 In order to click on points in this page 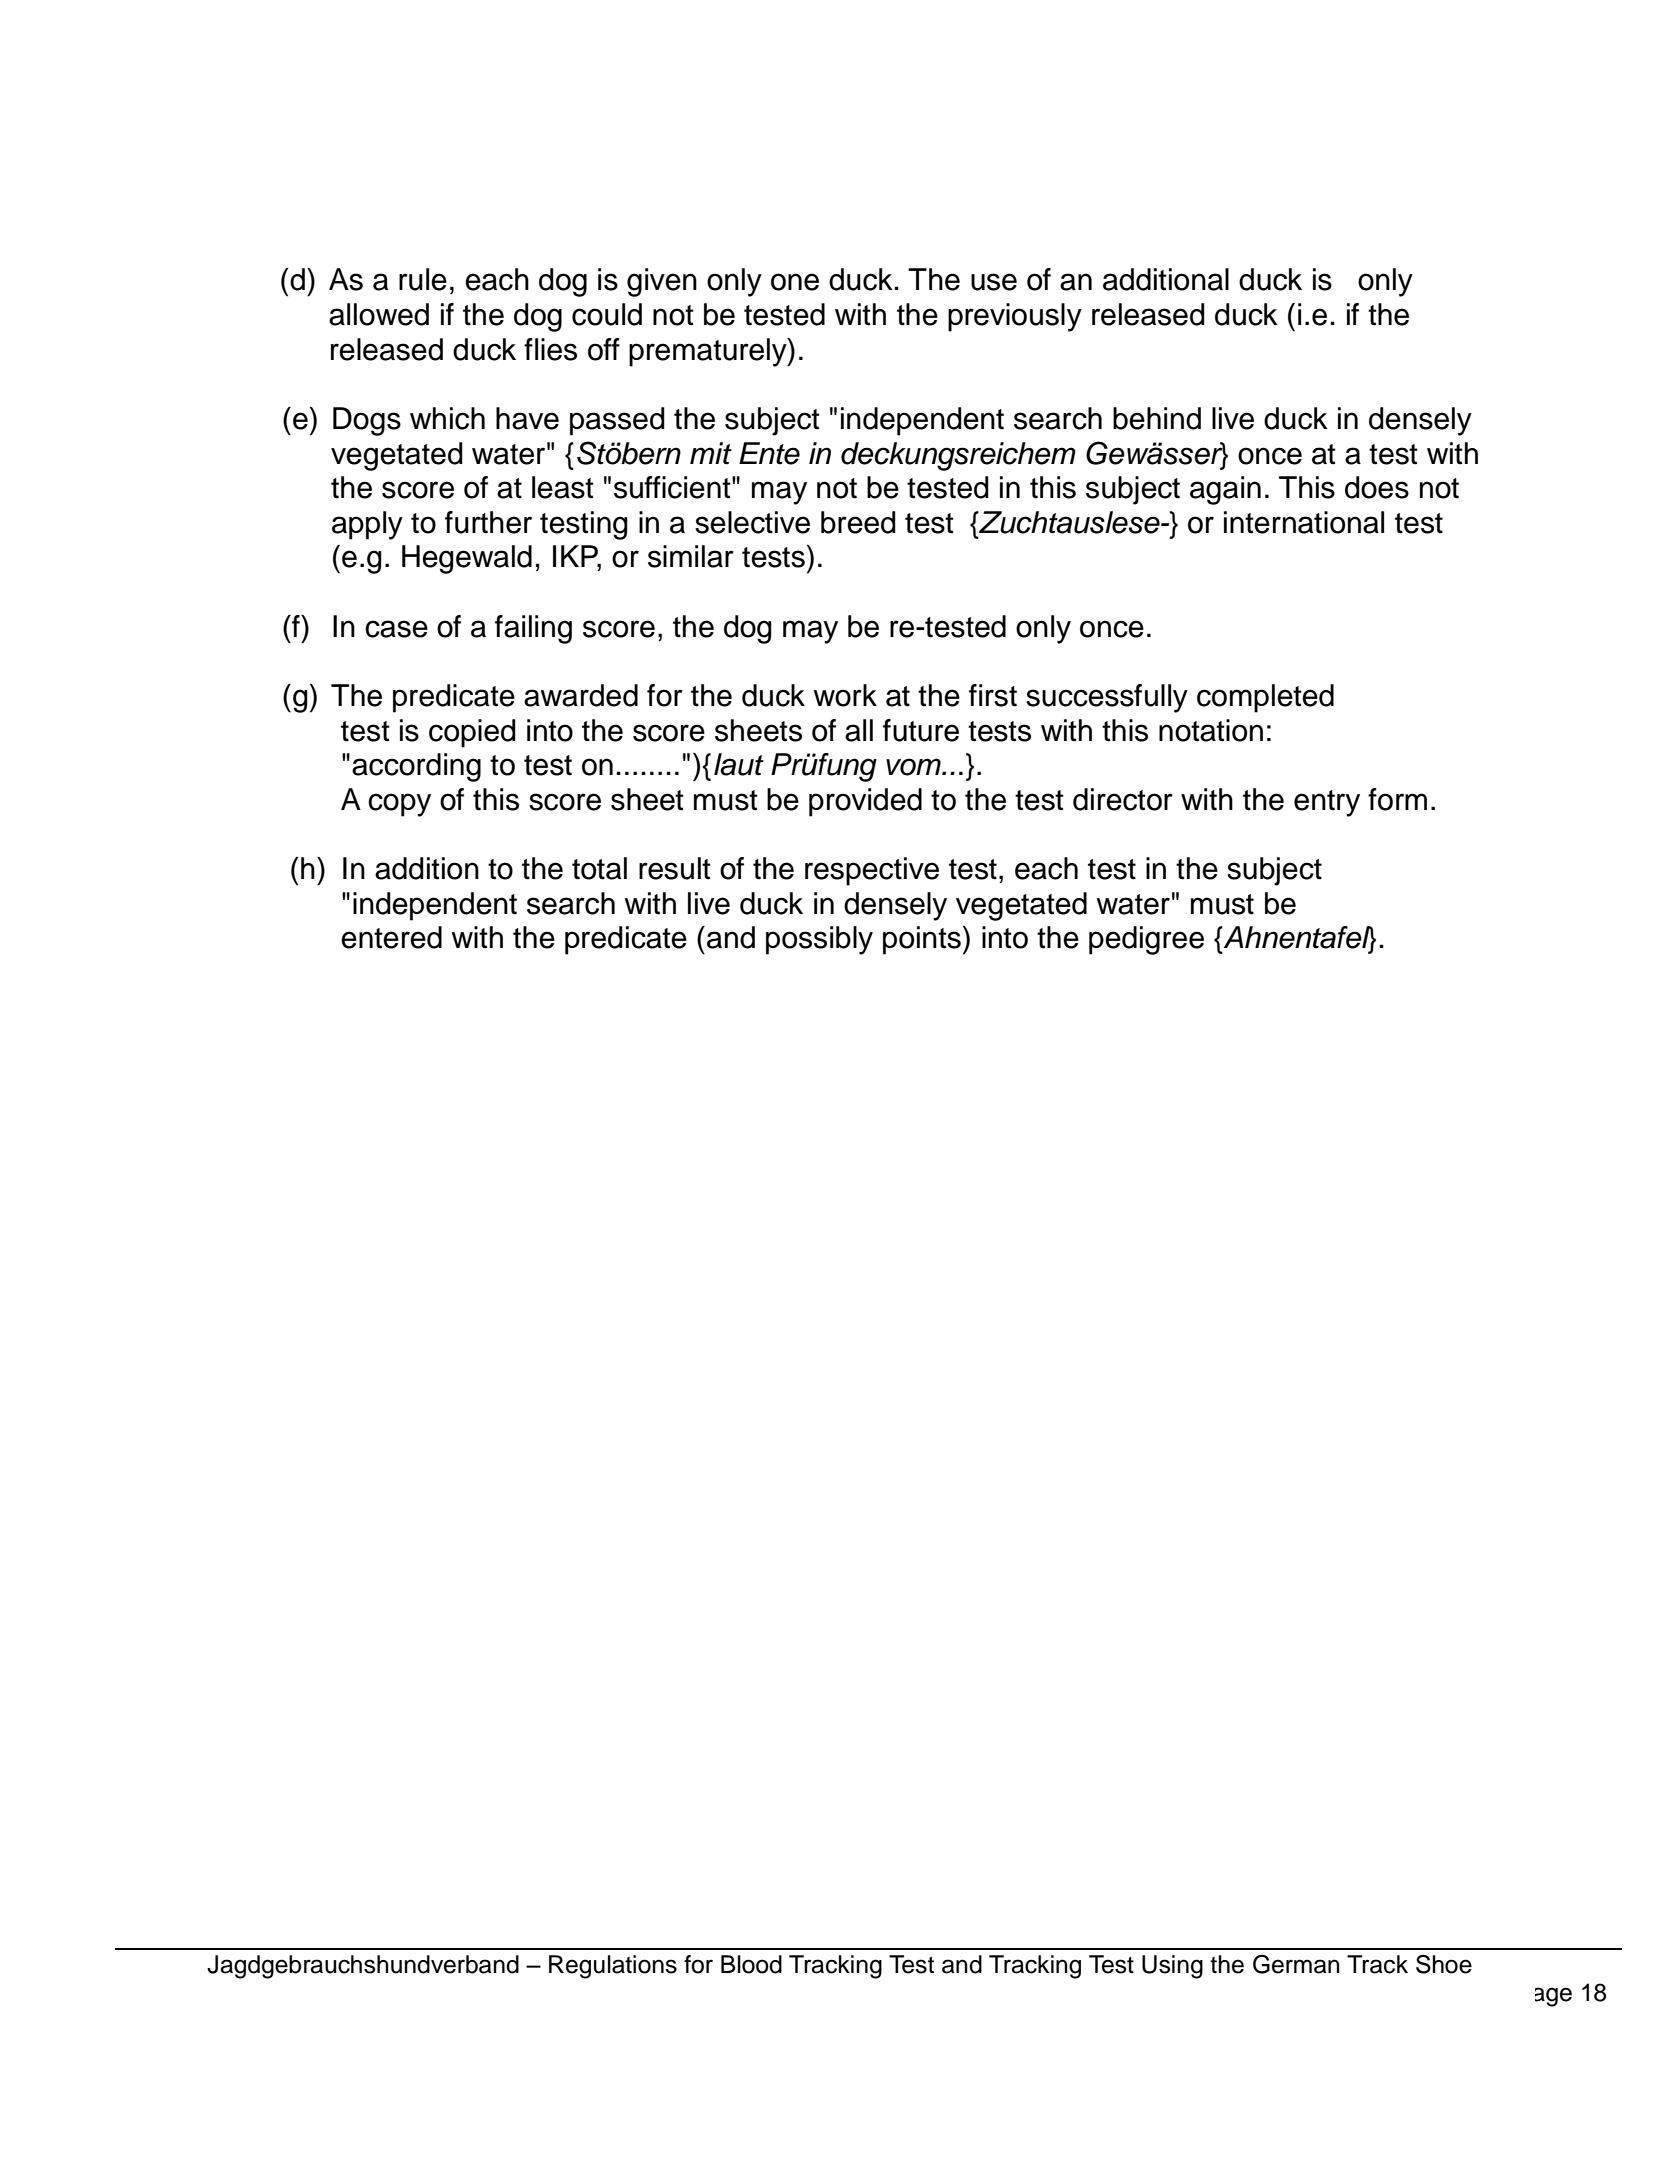, I will do `click(922, 940)`.
